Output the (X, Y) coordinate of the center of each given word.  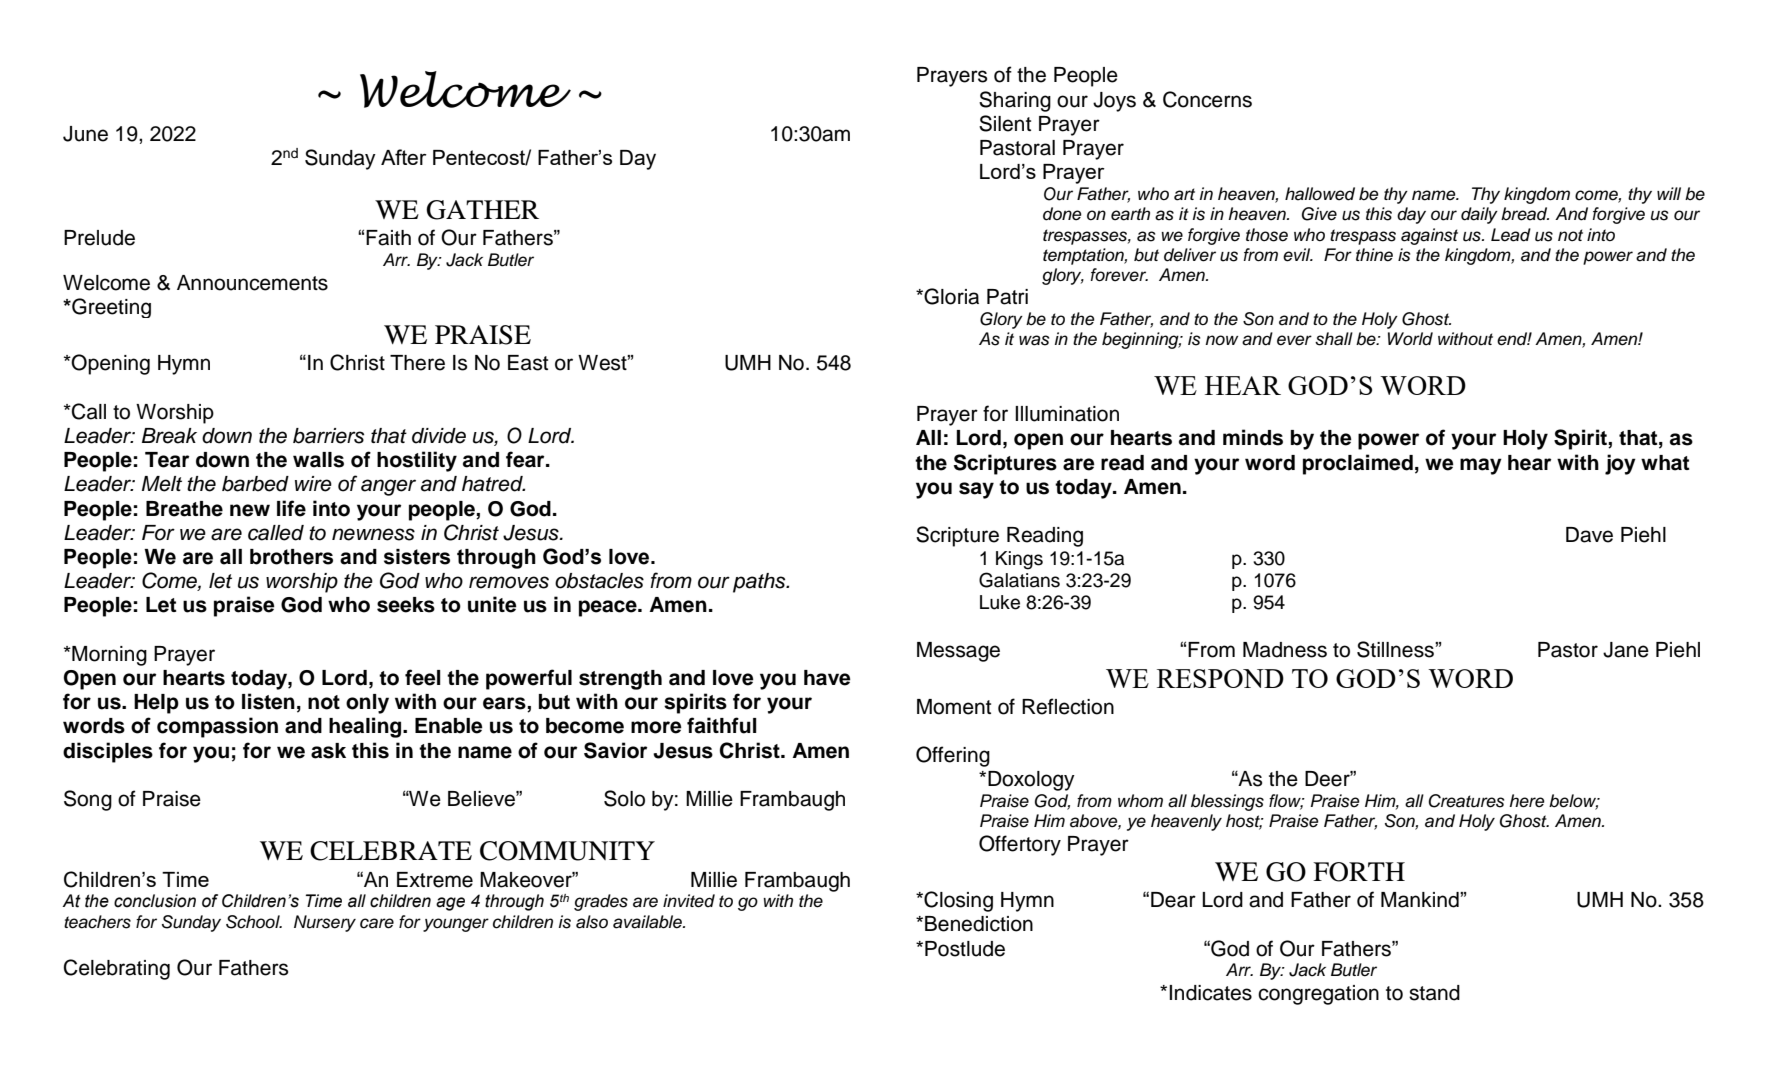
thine (1374, 255)
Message (958, 652)
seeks (406, 605)
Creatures (1466, 801)
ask (328, 751)
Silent (1005, 123)
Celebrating (117, 969)
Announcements (252, 283)
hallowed (1320, 194)
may (1481, 466)
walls (318, 460)
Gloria (950, 296)
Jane (1626, 650)
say (976, 490)
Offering (953, 756)
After (404, 157)
